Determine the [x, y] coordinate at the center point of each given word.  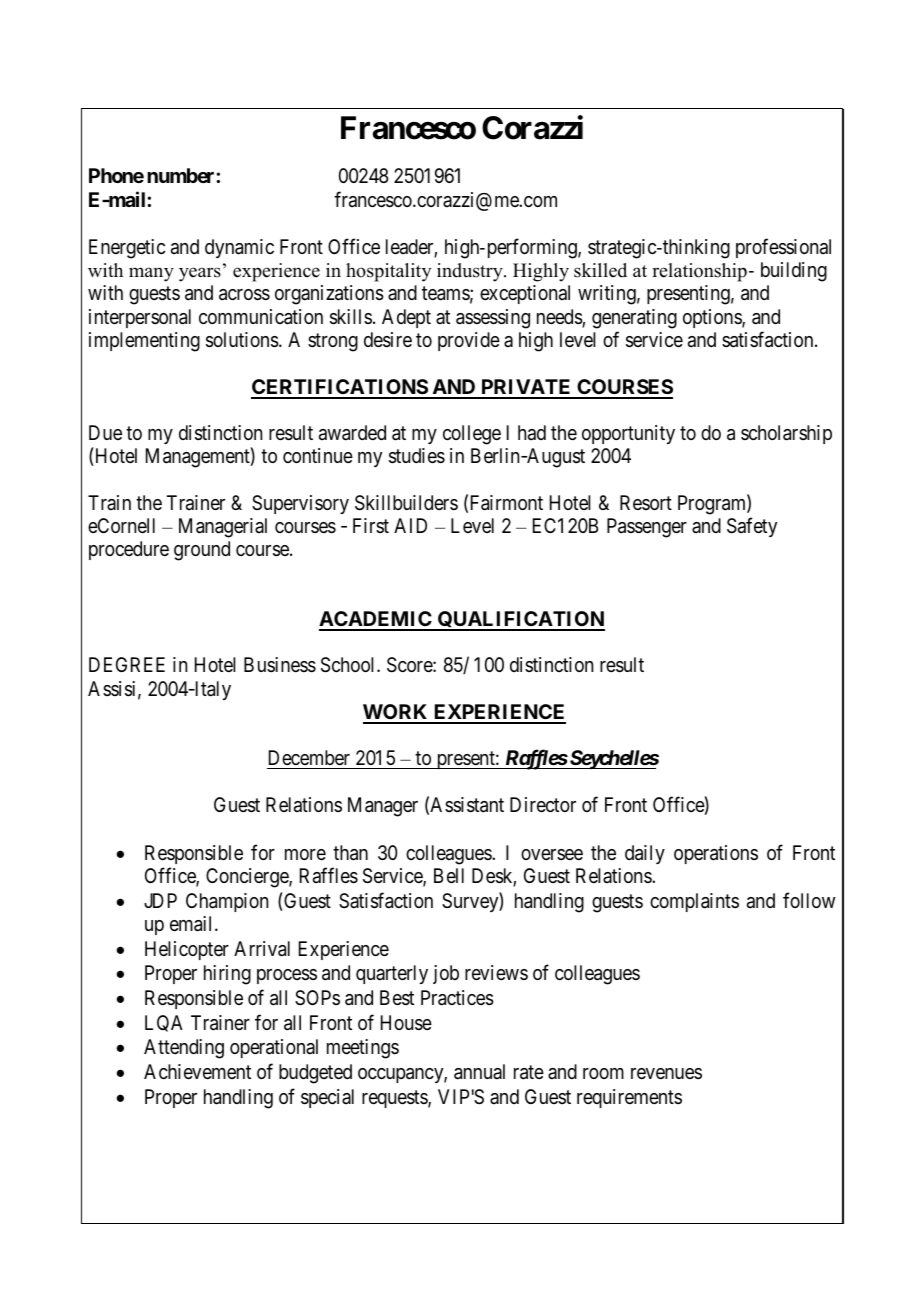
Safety [752, 527]
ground [202, 551]
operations [716, 854]
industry [471, 272]
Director [543, 805]
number [182, 175]
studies [417, 456]
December [310, 759]
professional [783, 248]
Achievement [197, 1072]
